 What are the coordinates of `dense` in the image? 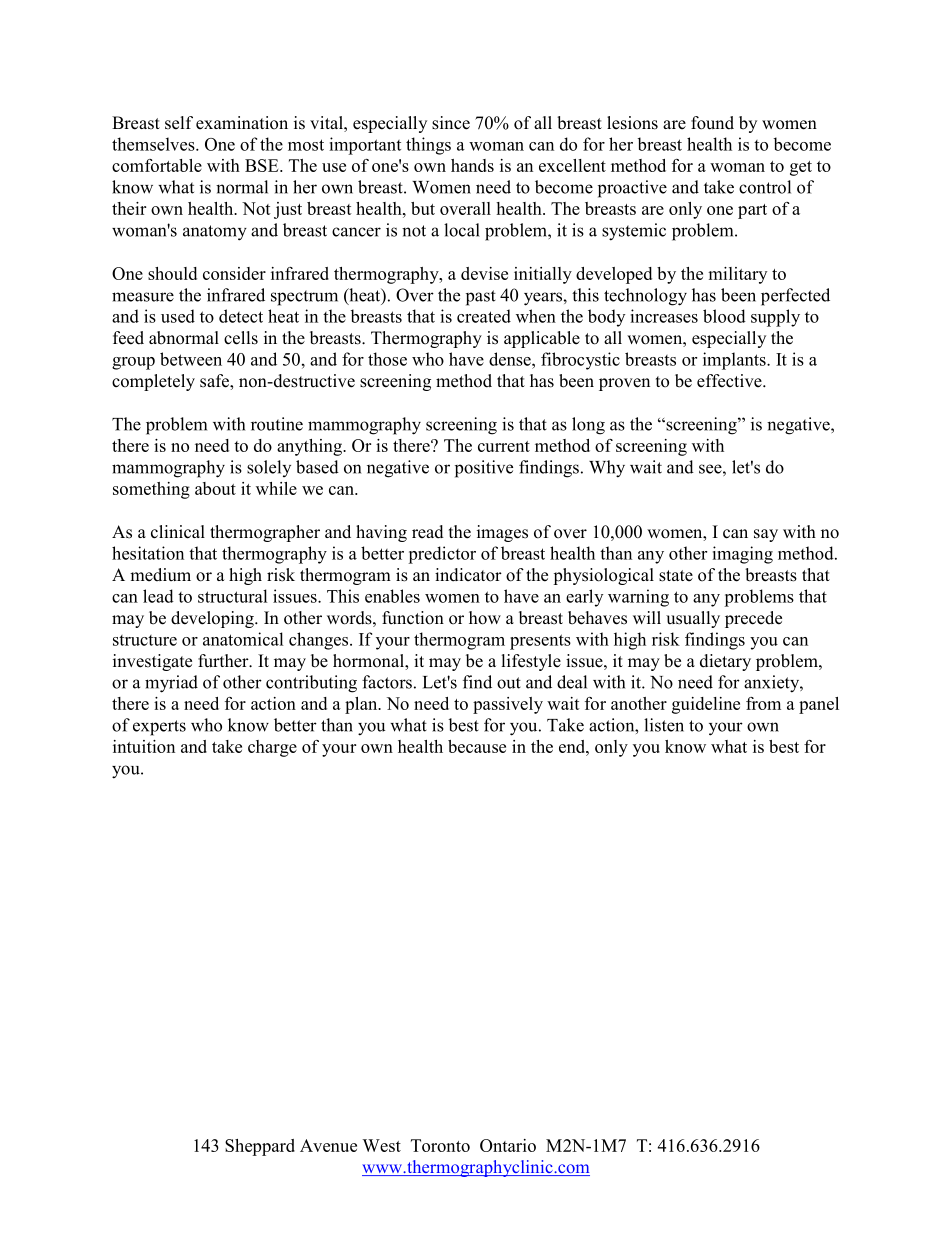 It's located at (511, 359).
